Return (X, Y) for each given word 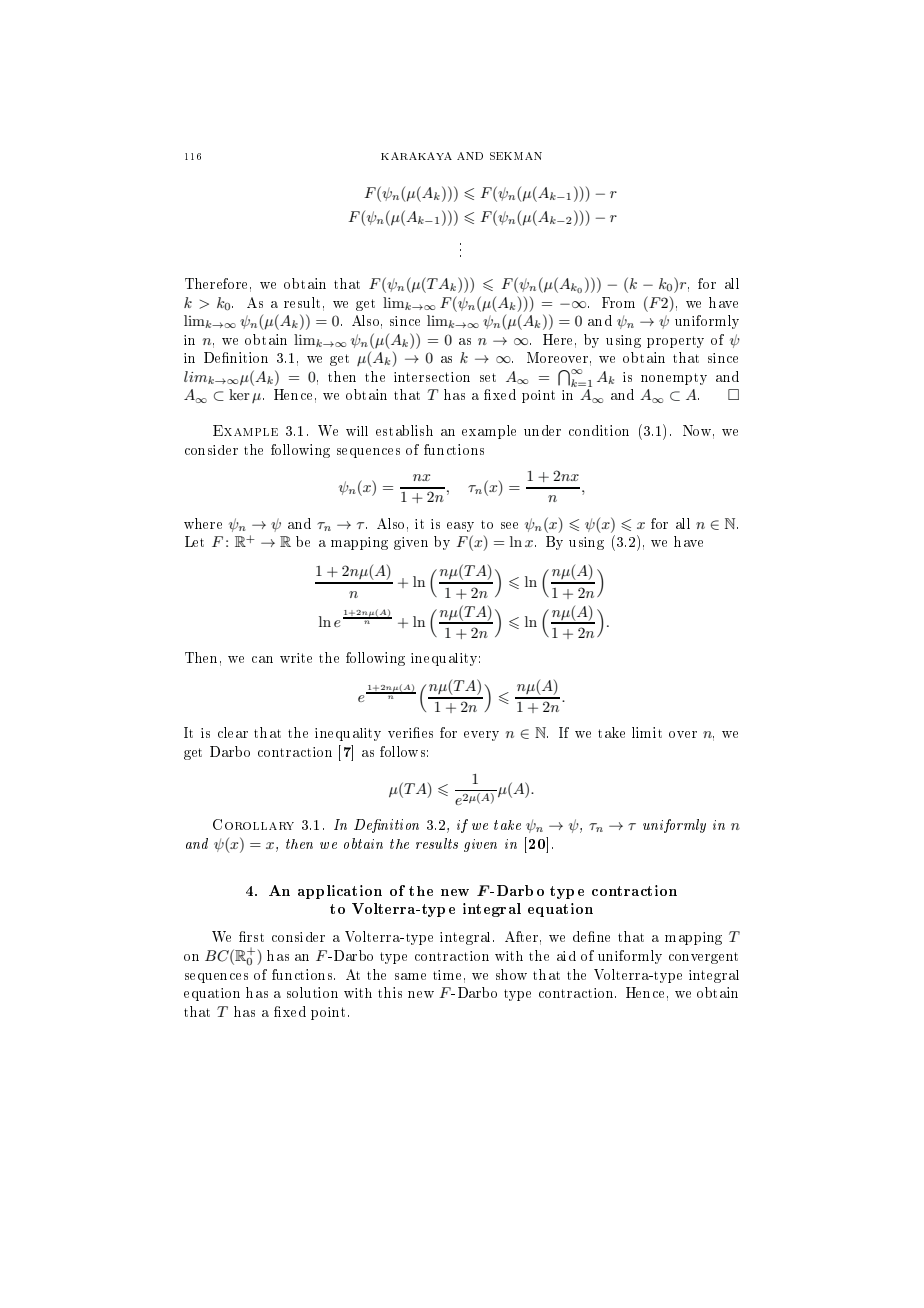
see (509, 525)
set (488, 377)
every (481, 736)
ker (239, 394)
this (390, 992)
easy (460, 527)
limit (647, 732)
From (618, 302)
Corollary (253, 824)
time (447, 975)
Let (194, 541)
